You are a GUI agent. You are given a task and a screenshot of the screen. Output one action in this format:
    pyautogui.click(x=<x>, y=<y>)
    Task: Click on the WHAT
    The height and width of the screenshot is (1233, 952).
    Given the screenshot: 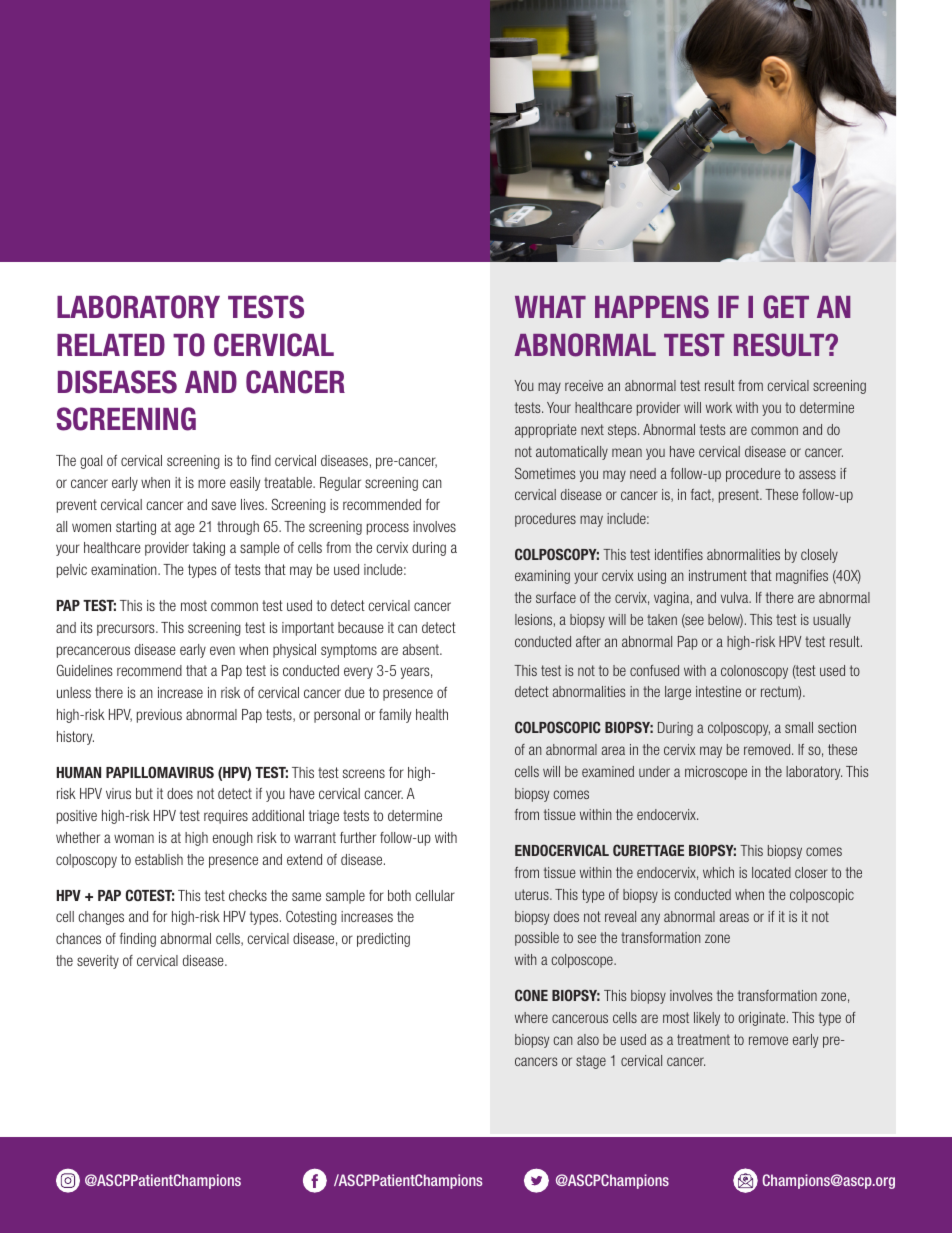 What is the action you would take?
    pyautogui.click(x=550, y=307)
